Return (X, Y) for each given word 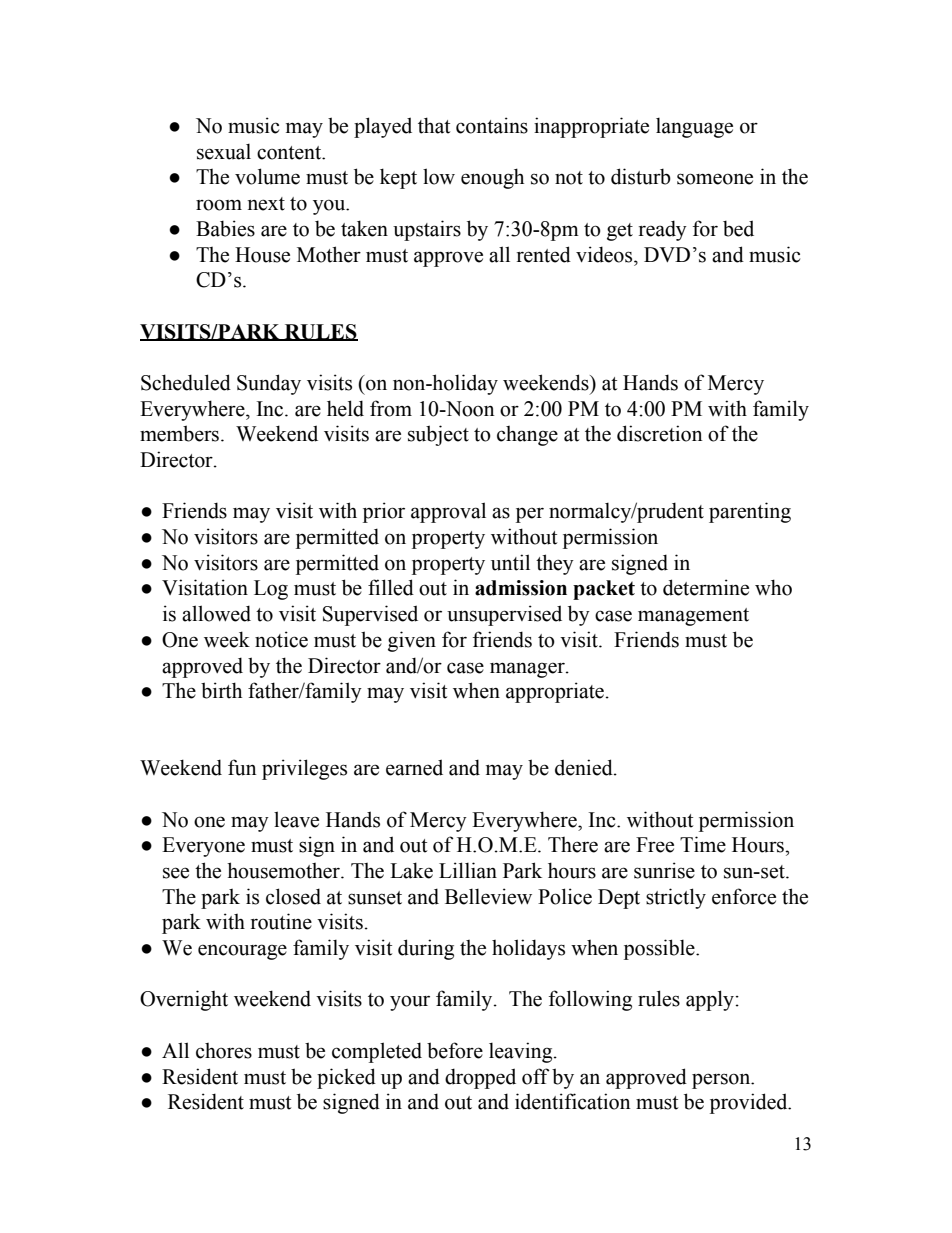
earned (414, 767)
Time (703, 844)
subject (438, 435)
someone (715, 179)
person (722, 1081)
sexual (224, 151)
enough (492, 178)
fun (242, 767)
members (179, 433)
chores (224, 1051)
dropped (480, 1078)
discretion (660, 433)
